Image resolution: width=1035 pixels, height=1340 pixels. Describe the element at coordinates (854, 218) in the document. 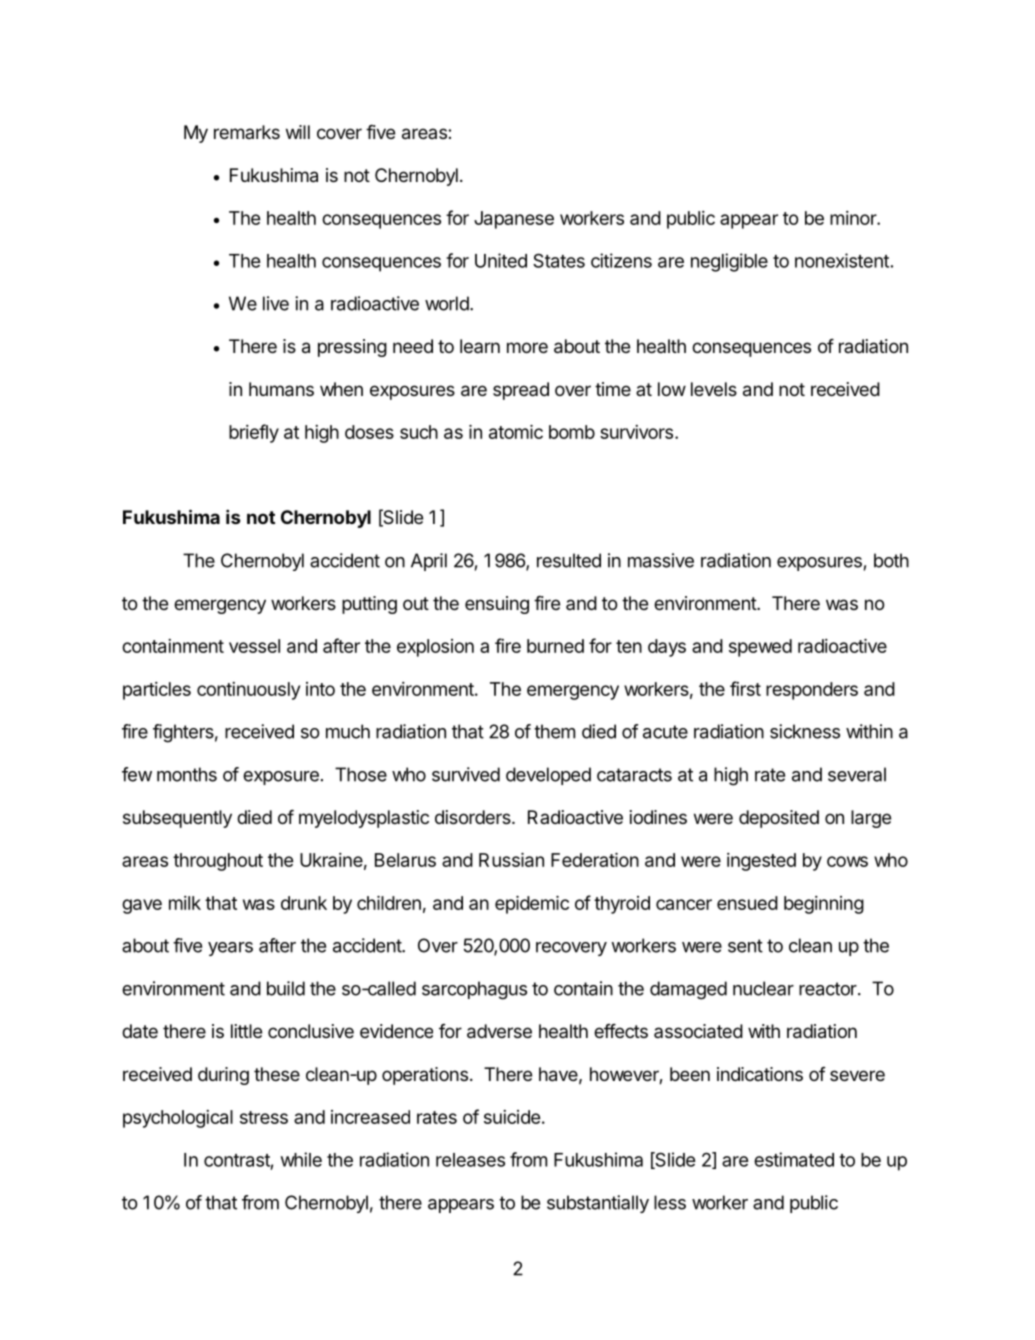

I see `minor` at that location.
